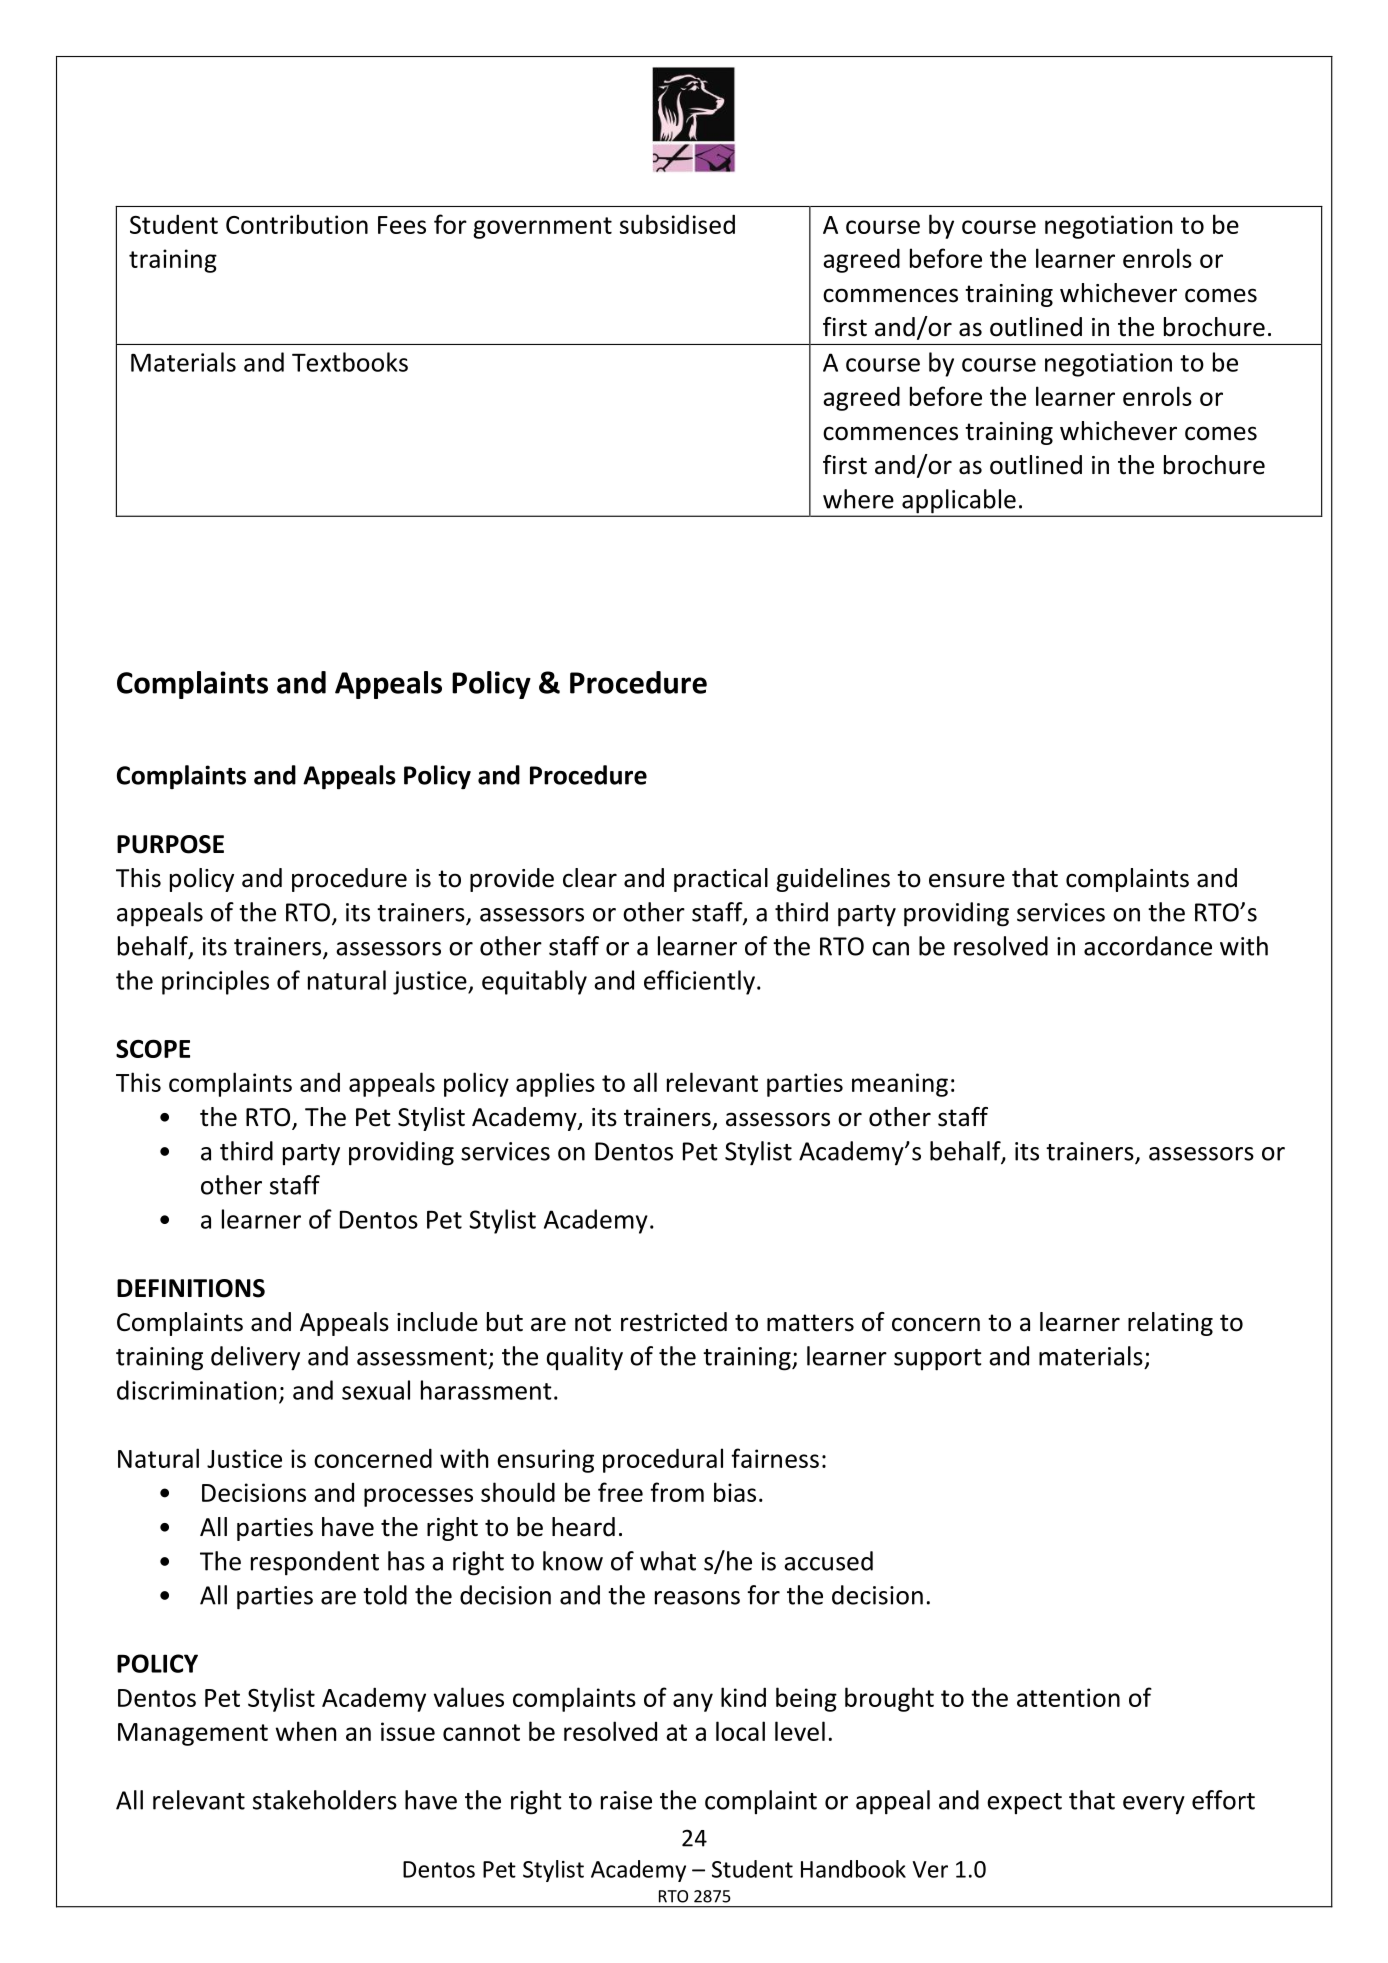 The image size is (1388, 1963). Describe the element at coordinates (297, 224) in the image. I see `Contribution` at that location.
